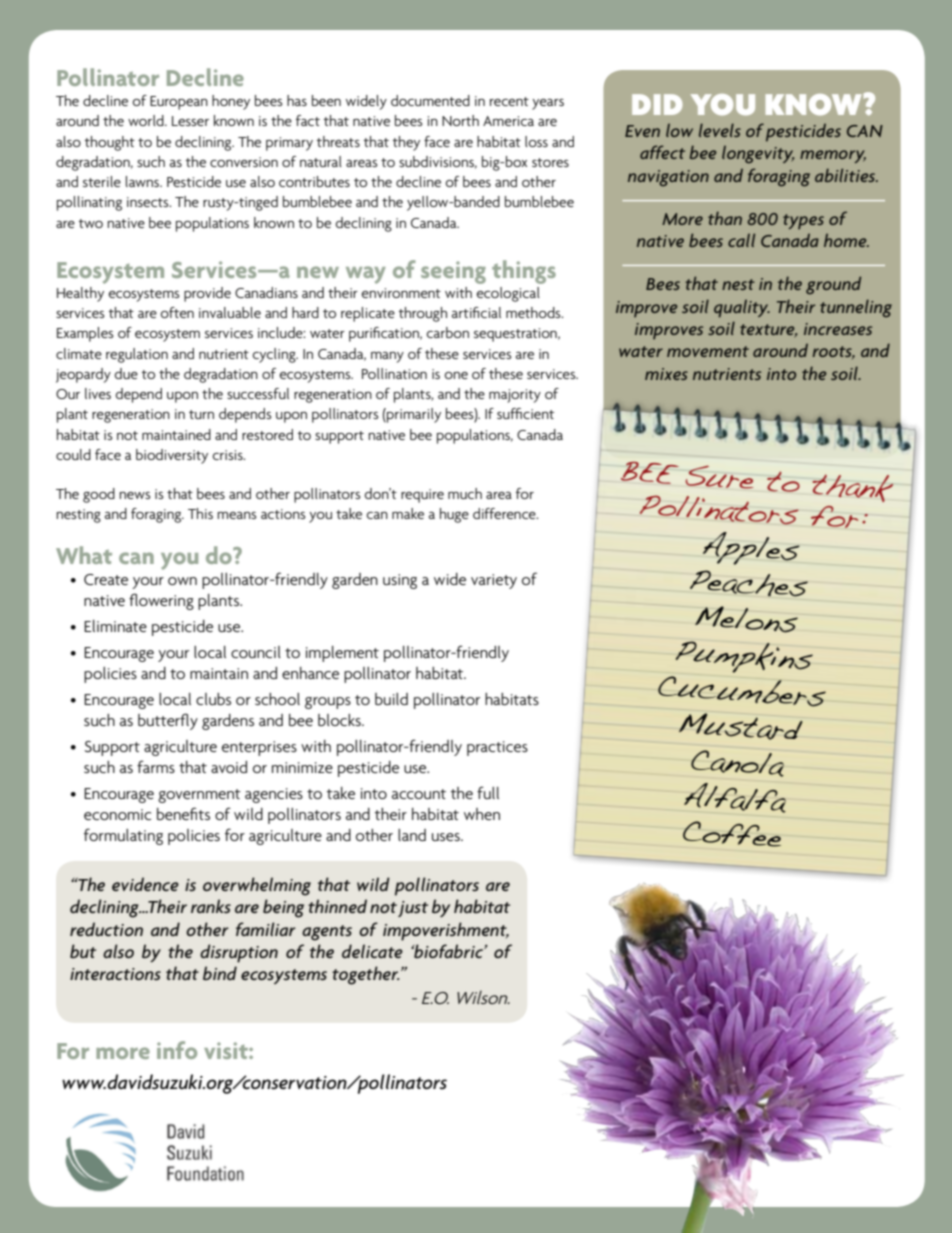  I want to click on together, so click(365, 975).
